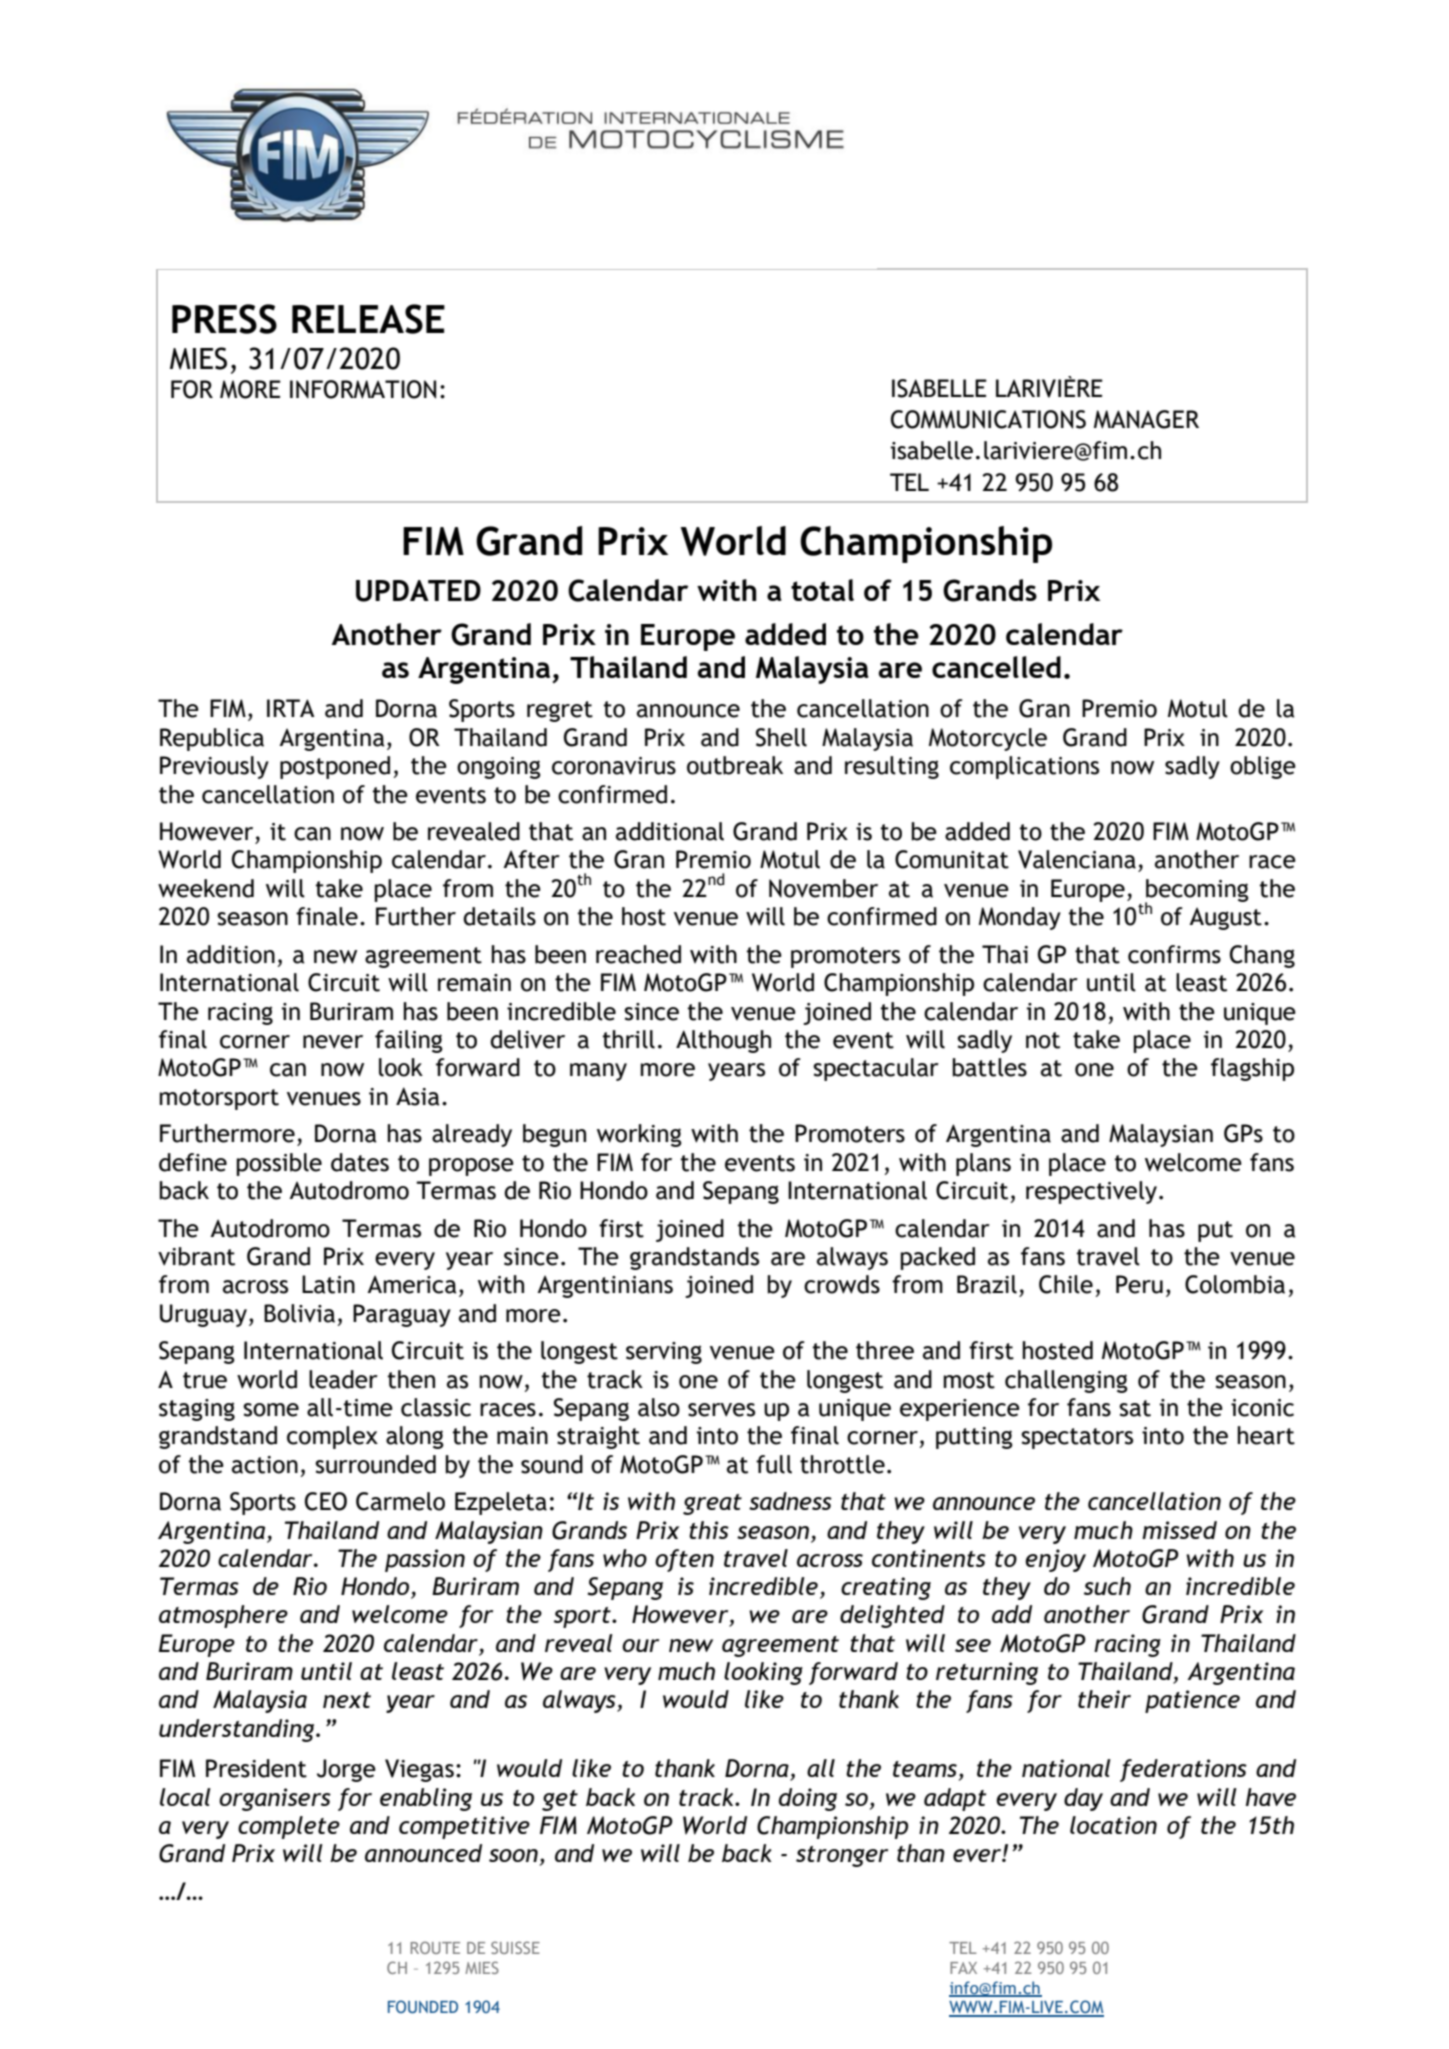 This screenshot has height=2049, width=1449. I want to click on stronger, so click(842, 1856).
